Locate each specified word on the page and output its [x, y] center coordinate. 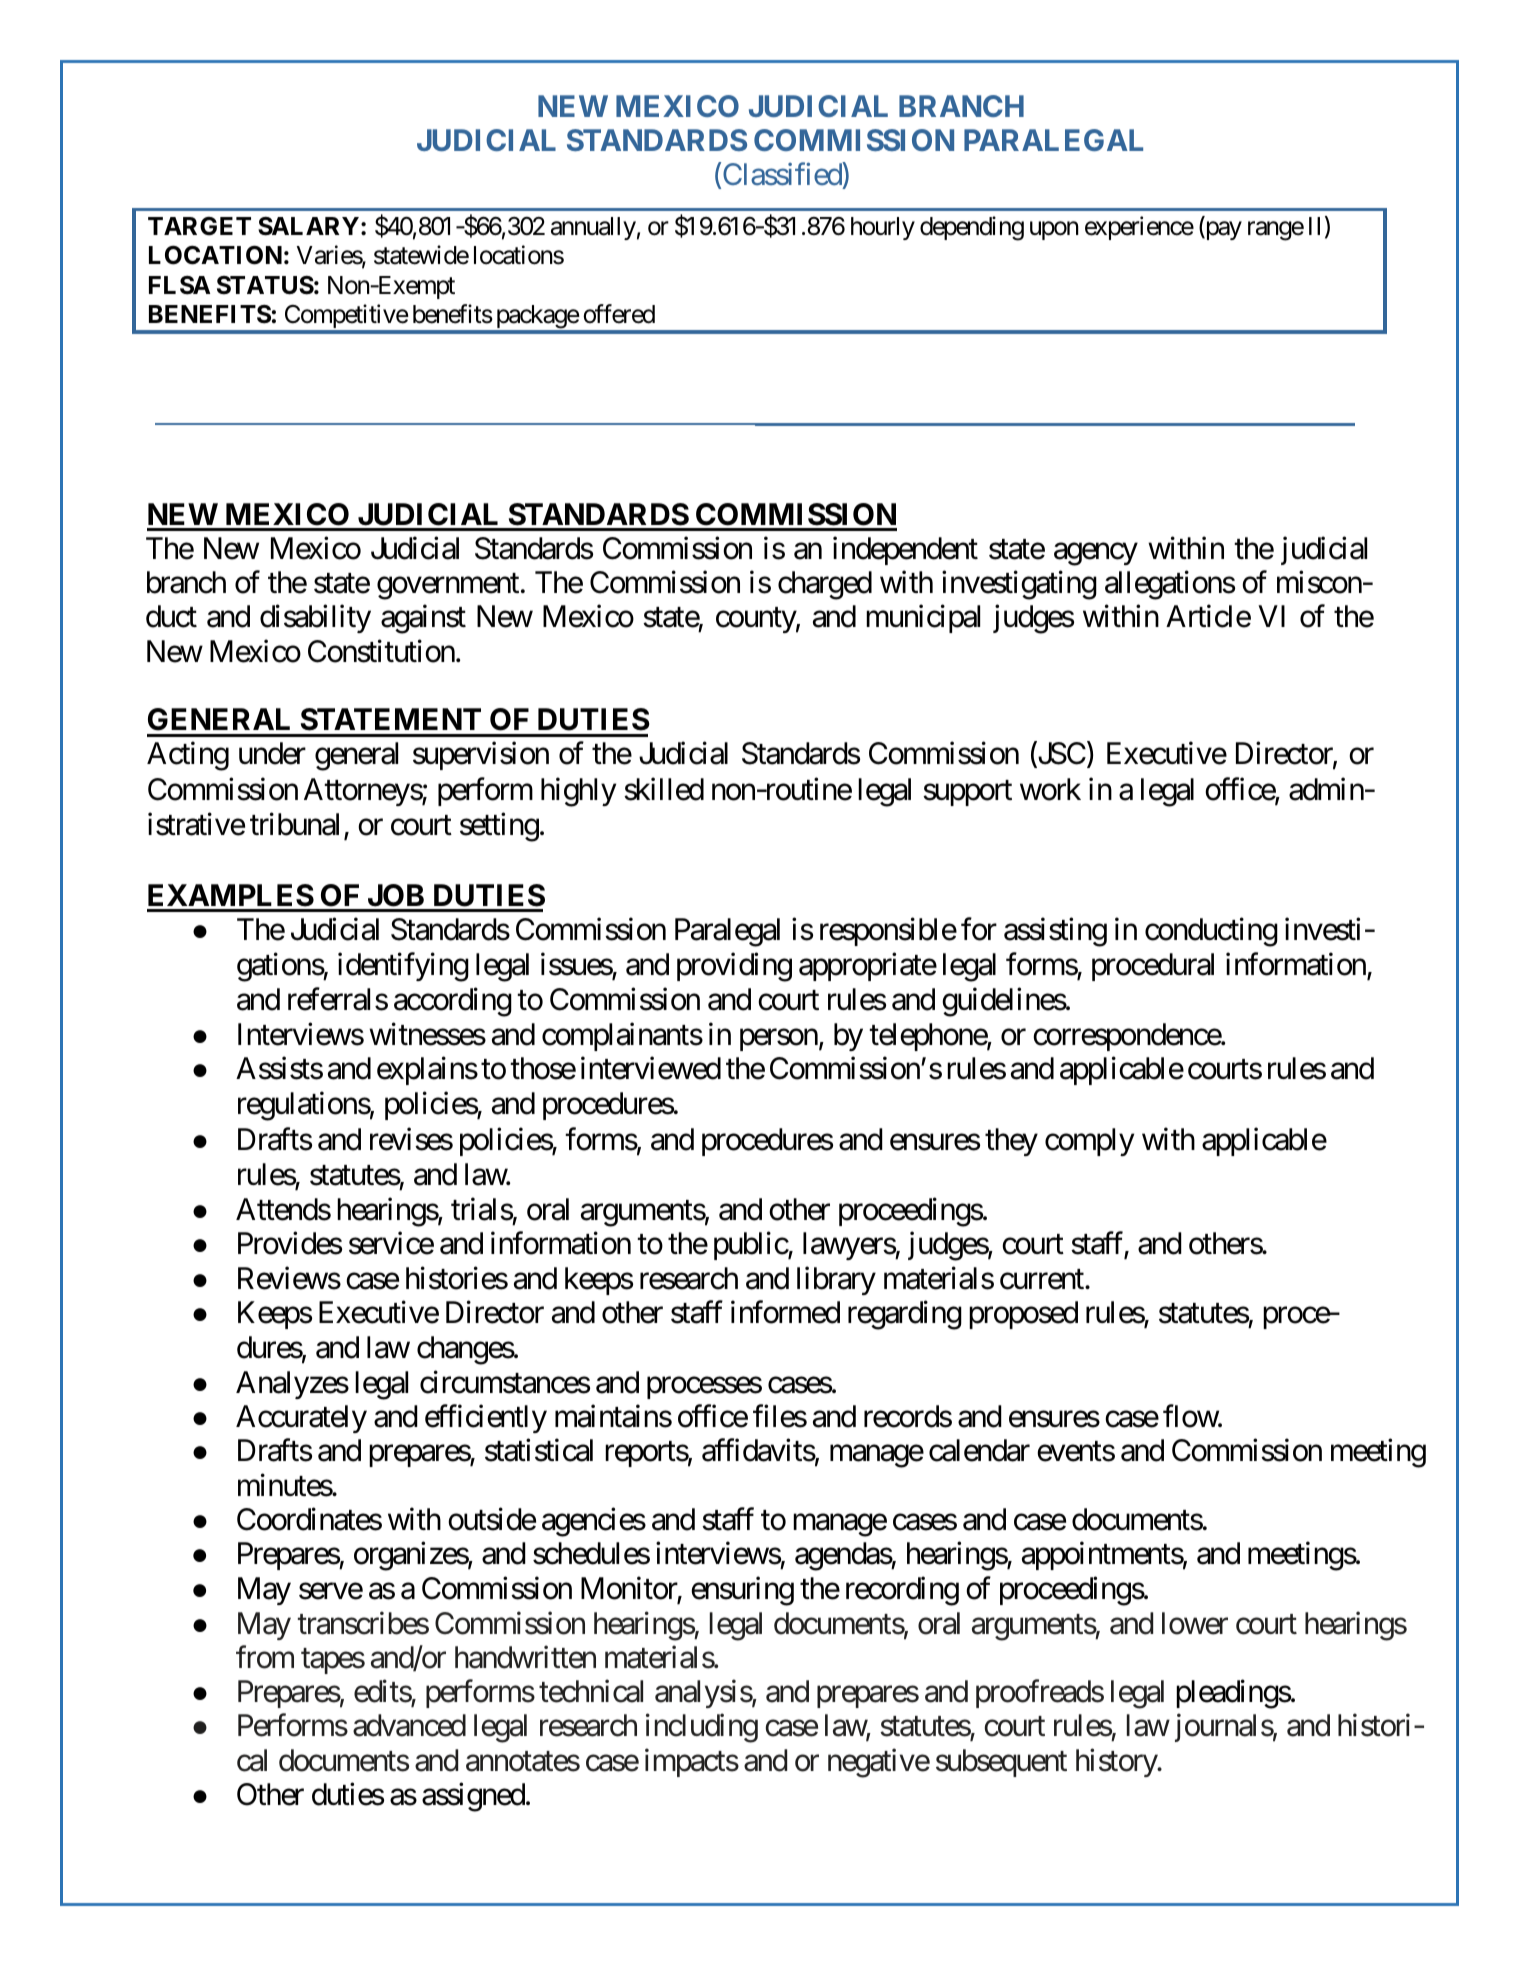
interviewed [651, 1068]
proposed [1023, 1315]
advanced [409, 1725]
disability [315, 619]
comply [1089, 1142]
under [272, 753]
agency [1096, 554]
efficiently [486, 1419]
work [1050, 789]
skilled [664, 789]
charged [825, 585]
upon [1054, 230]
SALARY [308, 226]
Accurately [301, 1419]
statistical [539, 1450]
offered [619, 314]
